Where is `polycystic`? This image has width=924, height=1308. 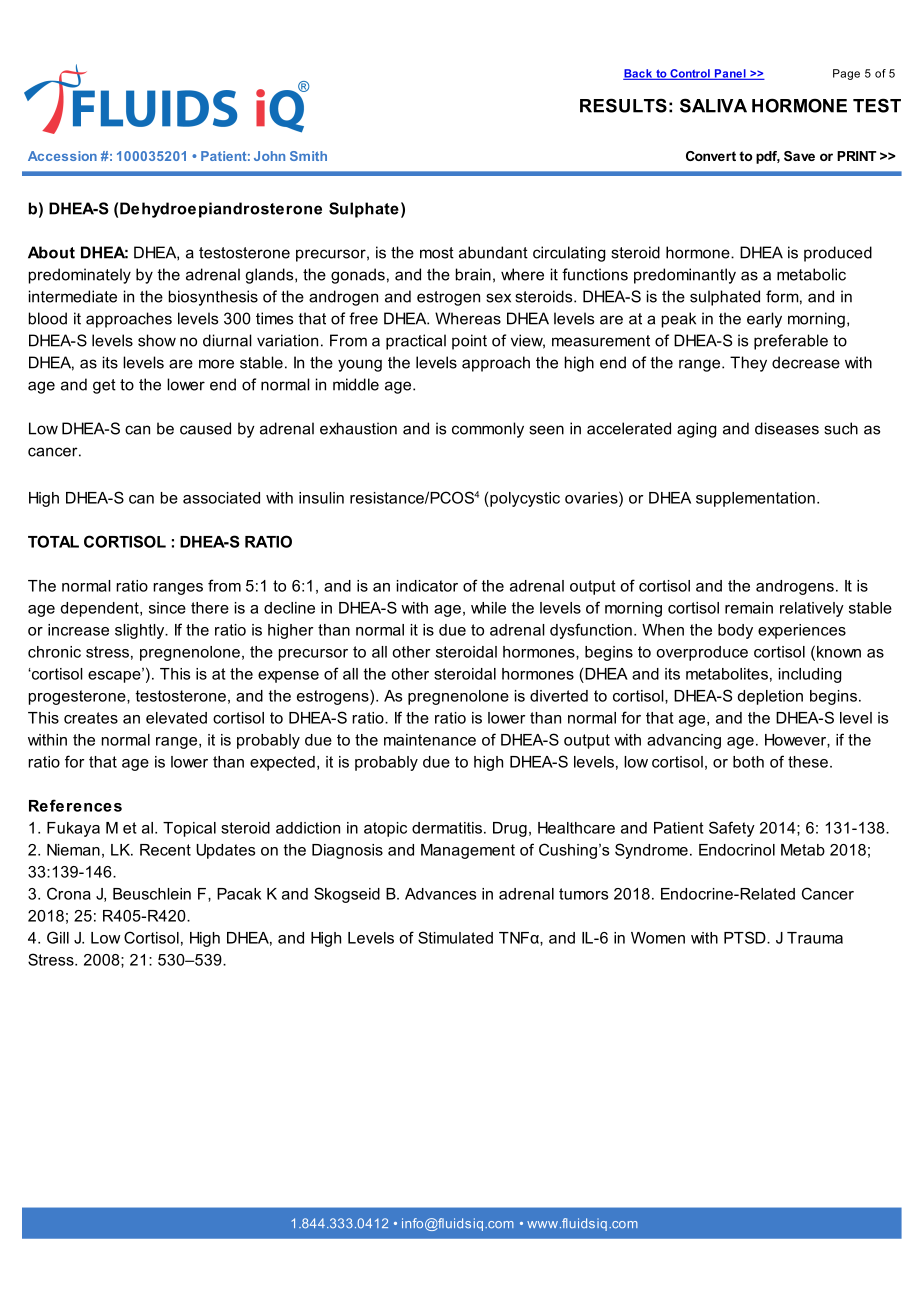
polycystic is located at coordinates (524, 499).
